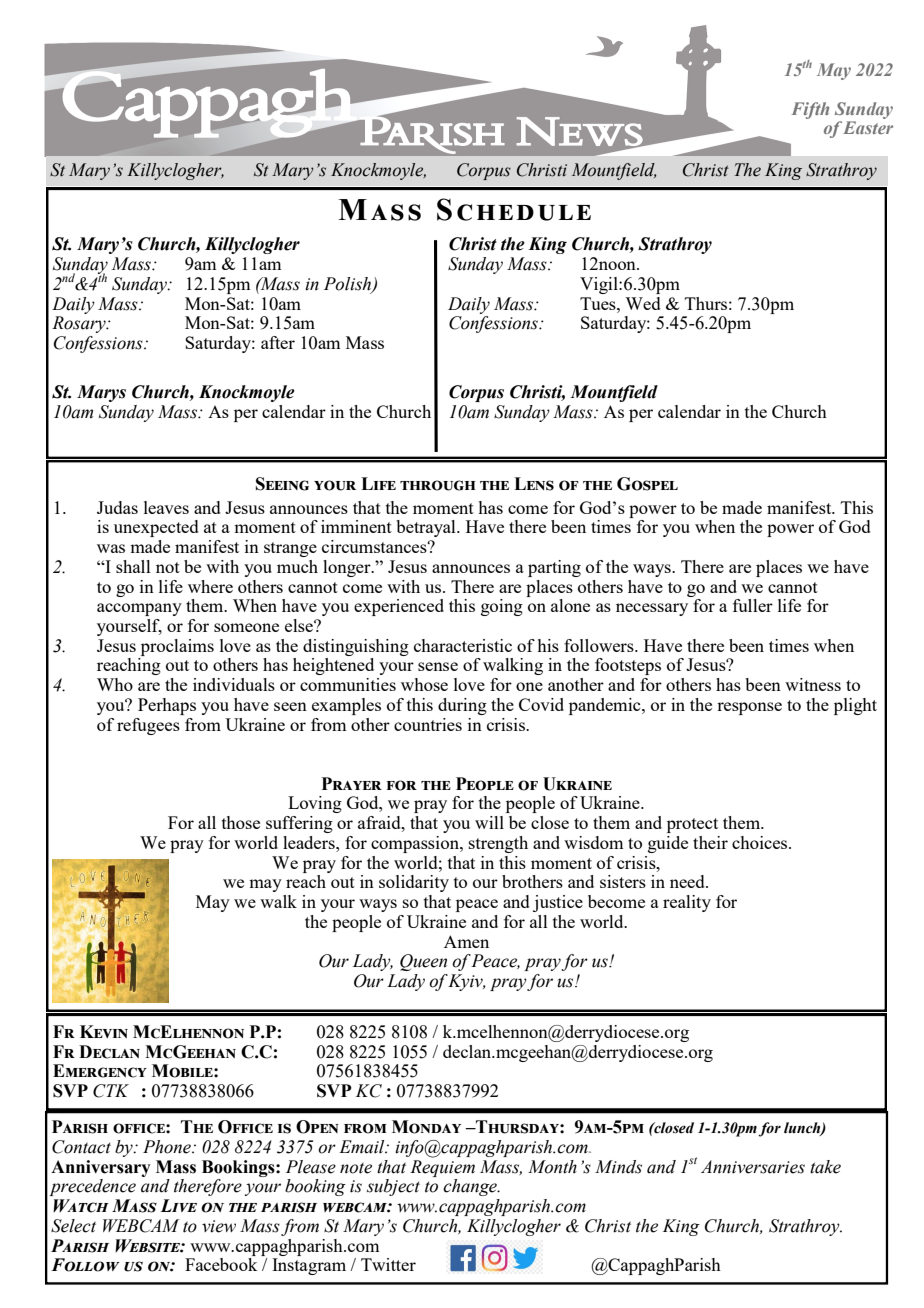 The image size is (924, 1308). What do you see at coordinates (810, 110) in the screenshot?
I see `Fifth` at bounding box center [810, 110].
